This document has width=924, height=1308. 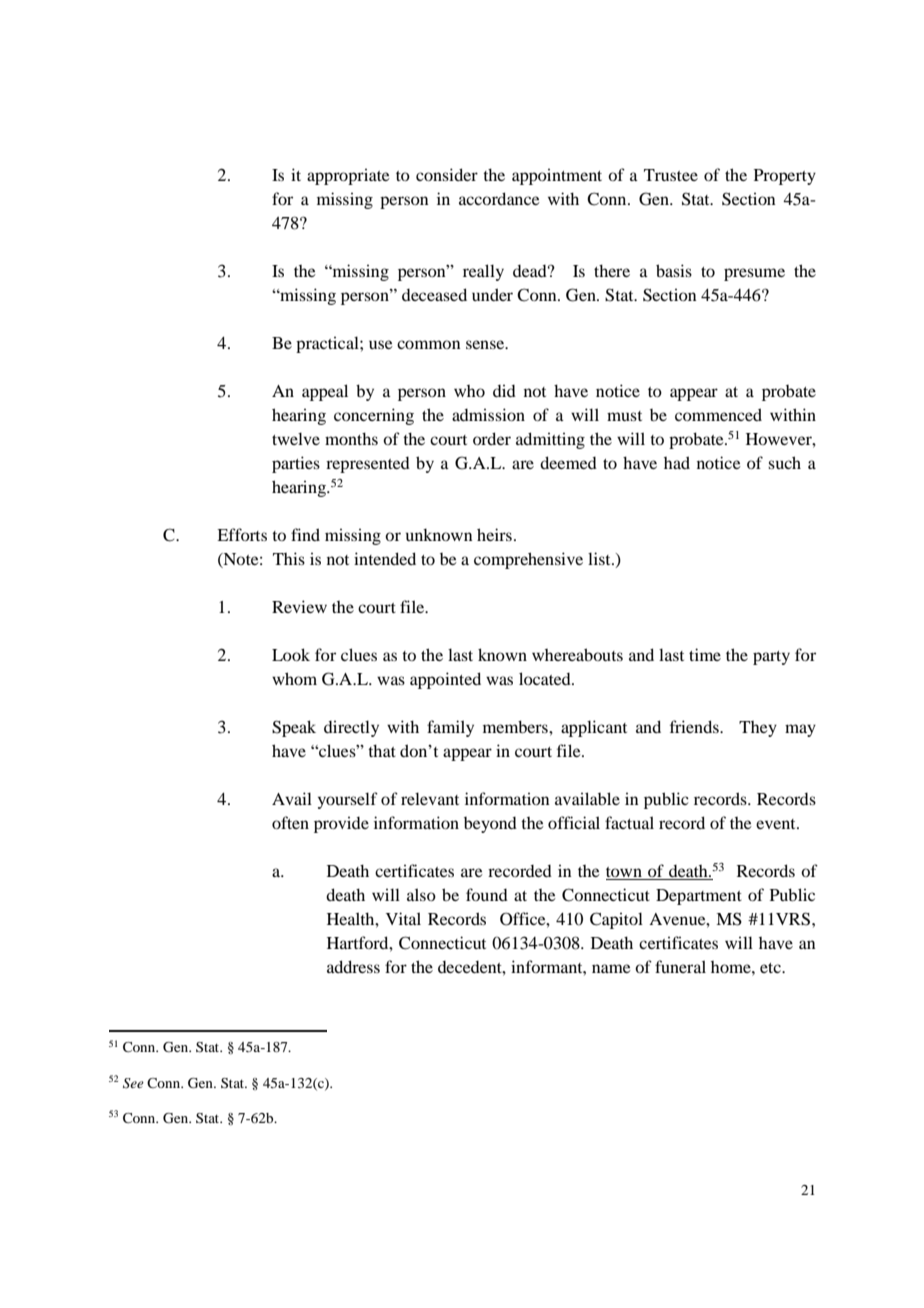 What do you see at coordinates (492, 438) in the document?
I see `order` at bounding box center [492, 438].
